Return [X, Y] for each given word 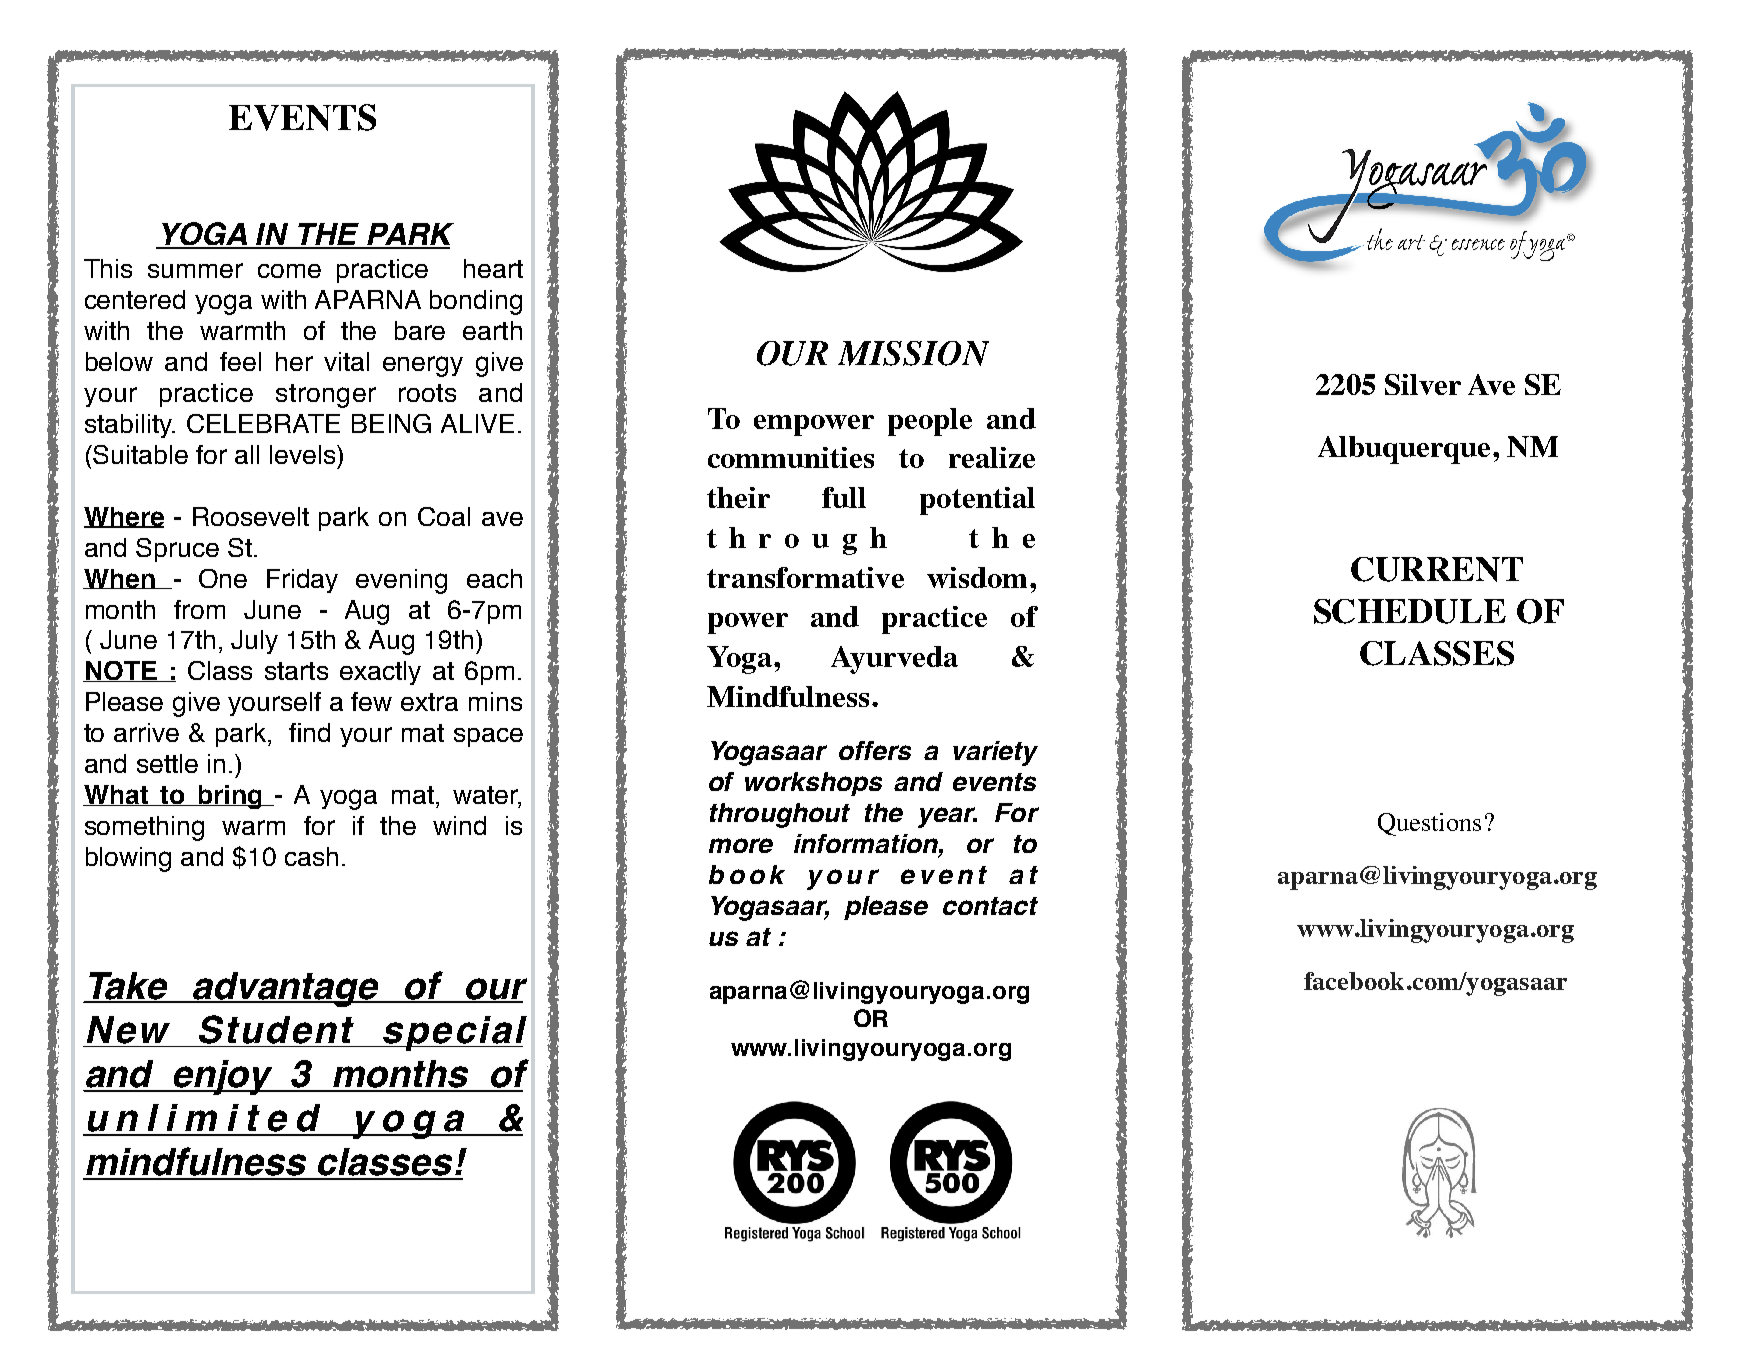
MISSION [913, 353]
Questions [1429, 824]
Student [276, 1029]
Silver [1423, 384]
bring [230, 797]
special [454, 1033]
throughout [780, 815]
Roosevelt [251, 516]
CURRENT [1437, 569]
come [289, 271]
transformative [805, 577]
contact [990, 906]
